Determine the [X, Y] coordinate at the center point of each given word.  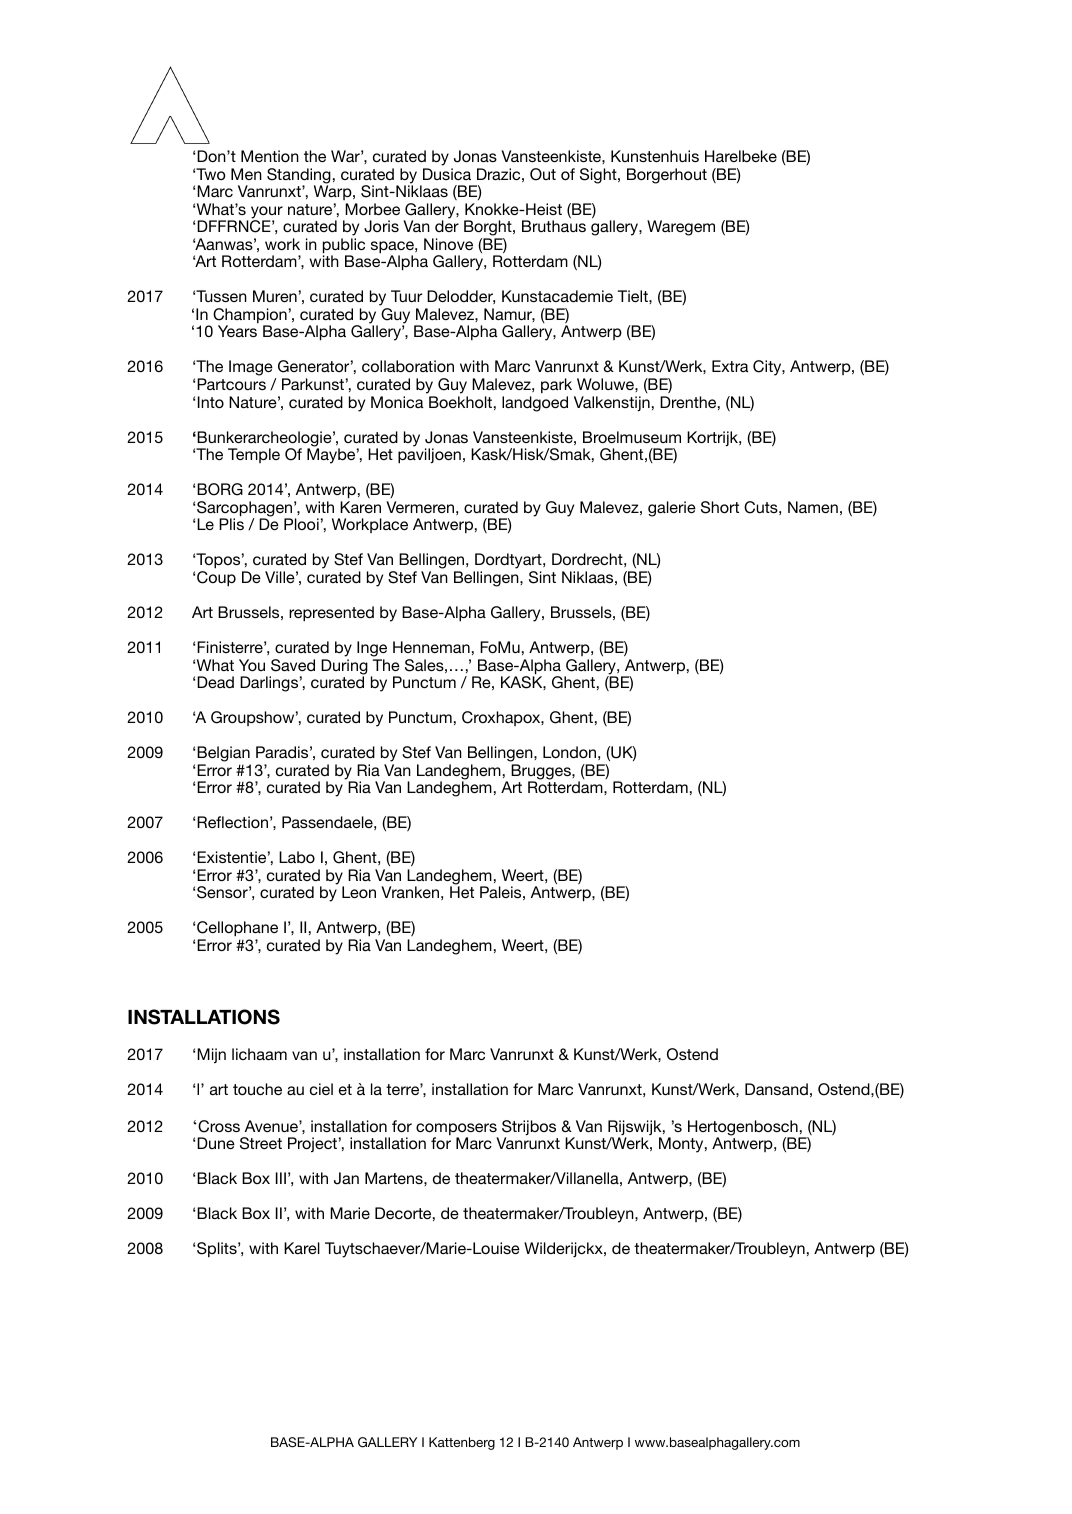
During [344, 668]
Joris [381, 226]
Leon [359, 892]
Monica [397, 402]
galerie [672, 509]
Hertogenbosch [744, 1129]
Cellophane [237, 930]
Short [720, 507]
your [267, 213]
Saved [293, 665]
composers [457, 1130]
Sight [599, 176]
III [281, 1178]
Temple [254, 455]
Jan [346, 1178]
